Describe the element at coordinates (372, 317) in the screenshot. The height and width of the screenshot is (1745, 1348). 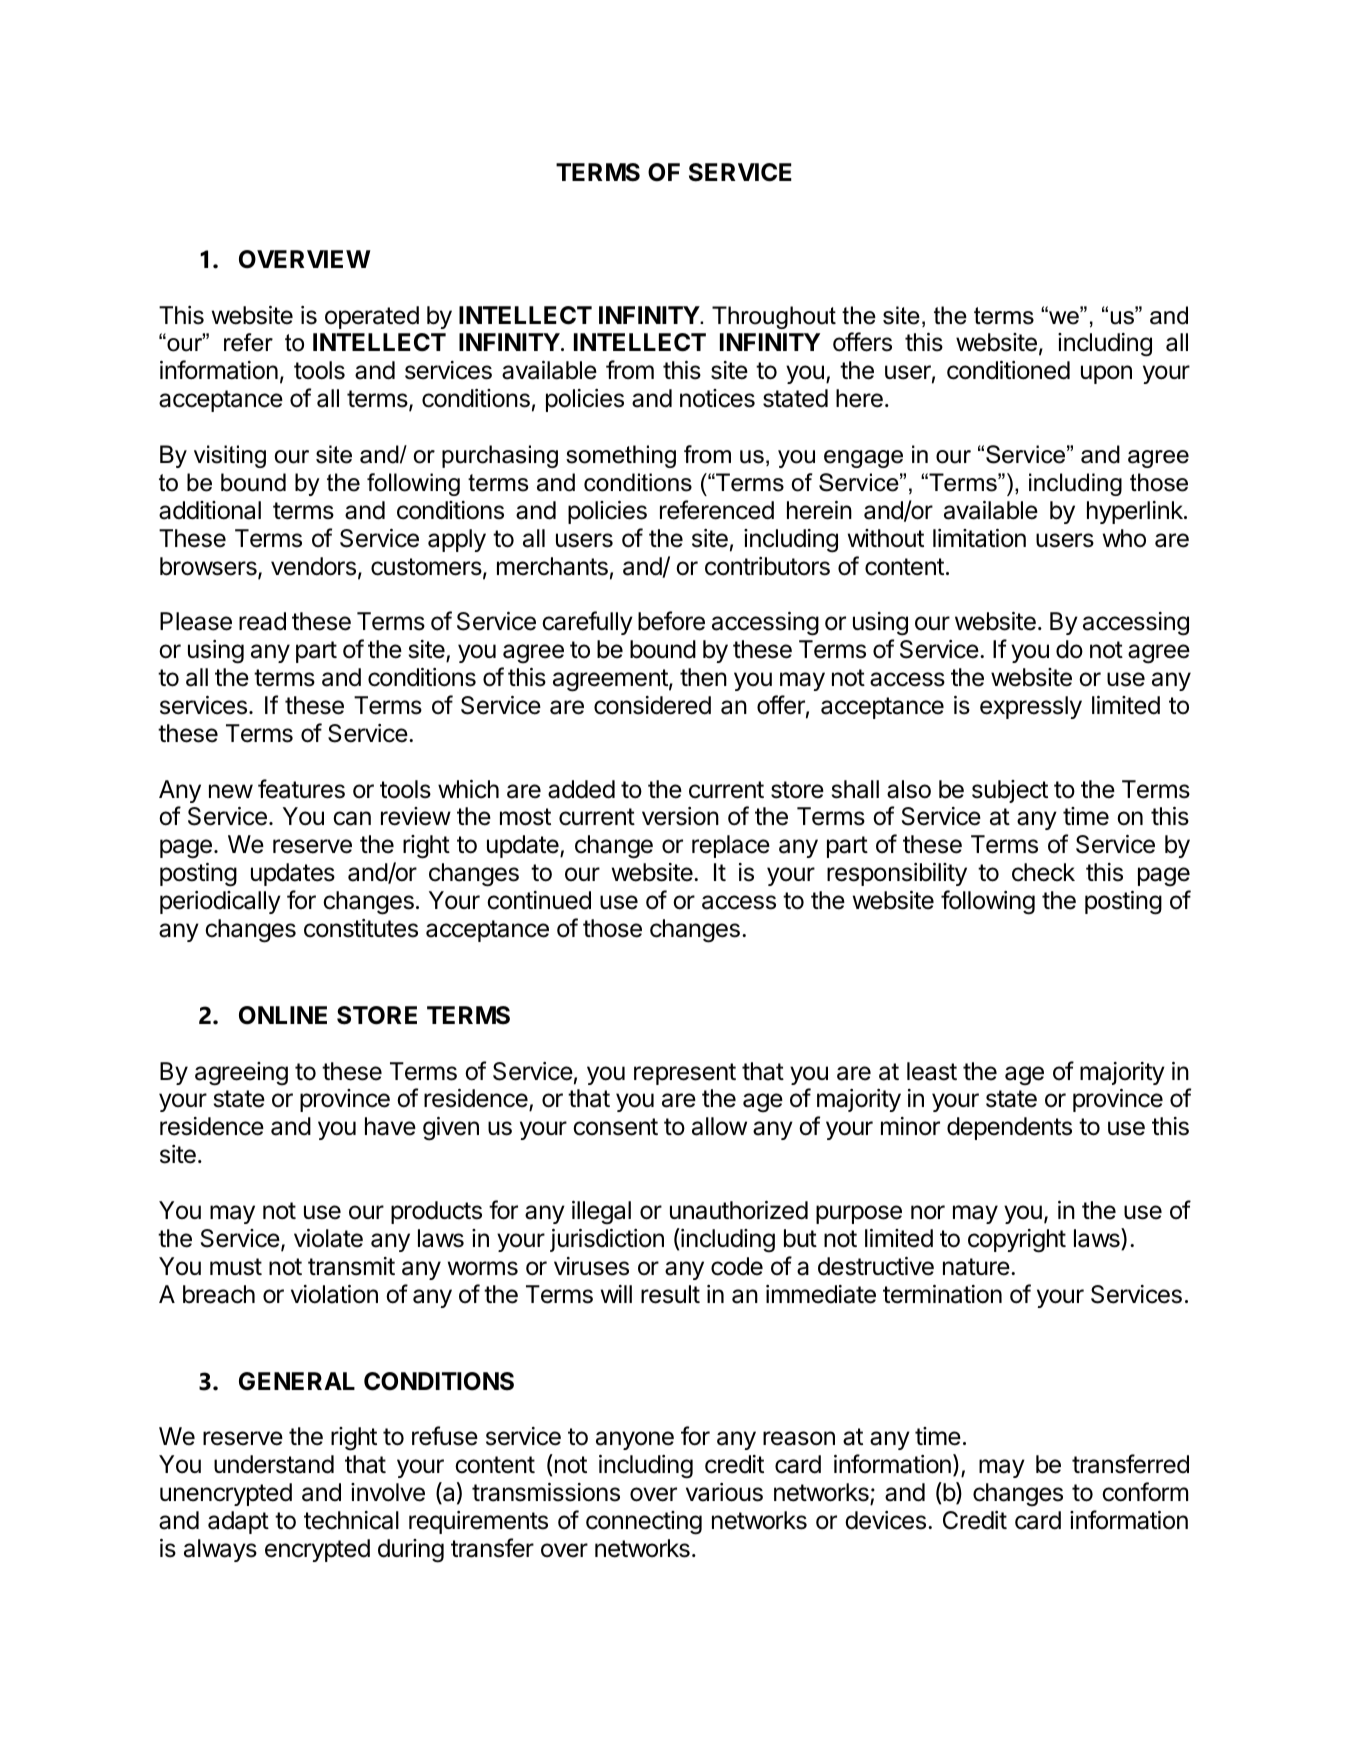
I see `operated` at that location.
